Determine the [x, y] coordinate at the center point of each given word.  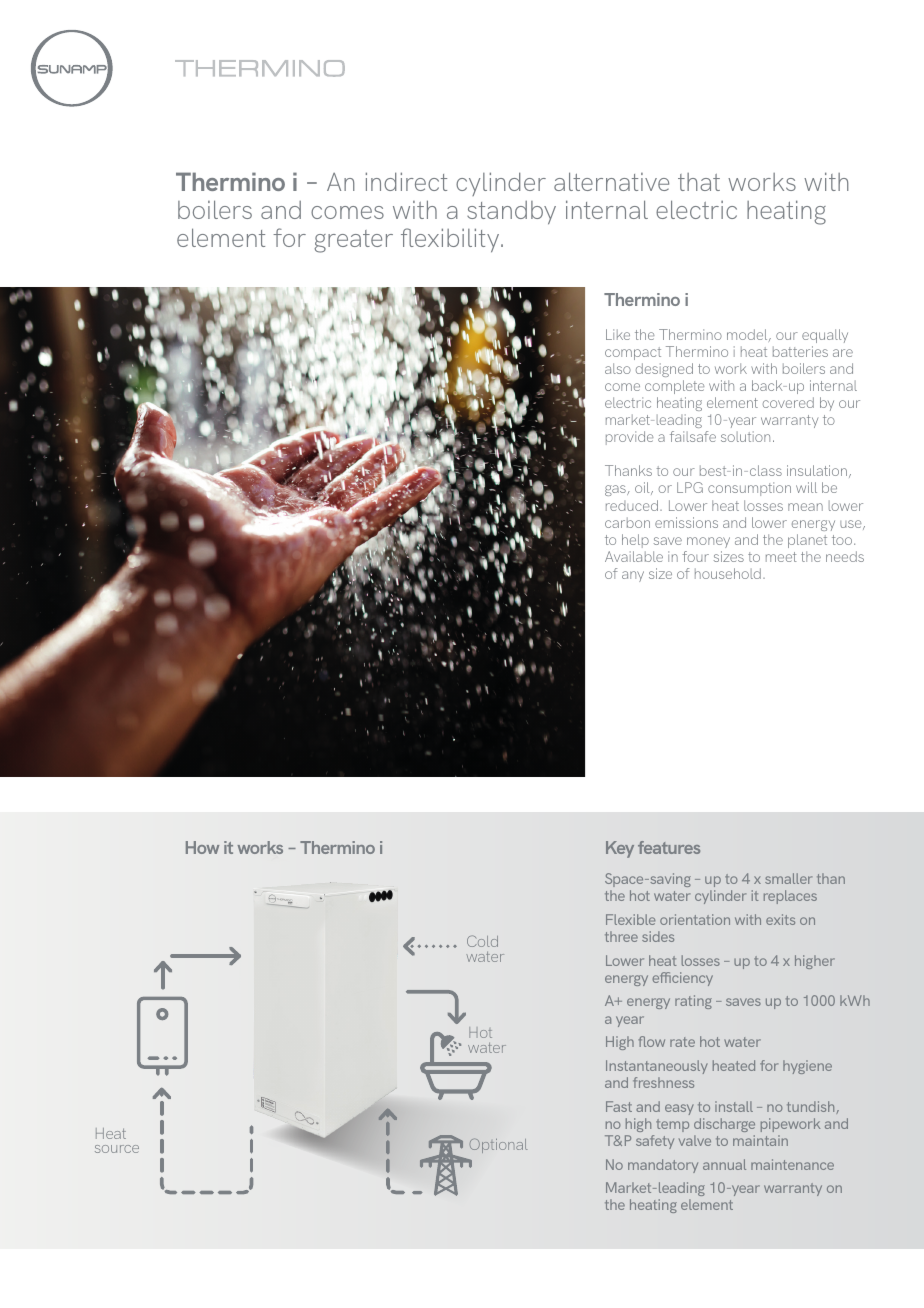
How [202, 847]
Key [620, 849]
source [117, 1149]
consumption [749, 489]
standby [511, 212]
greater [353, 241]
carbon [627, 522]
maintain [760, 1140]
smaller [788, 878]
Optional [498, 1145]
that [699, 182]
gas [616, 490]
